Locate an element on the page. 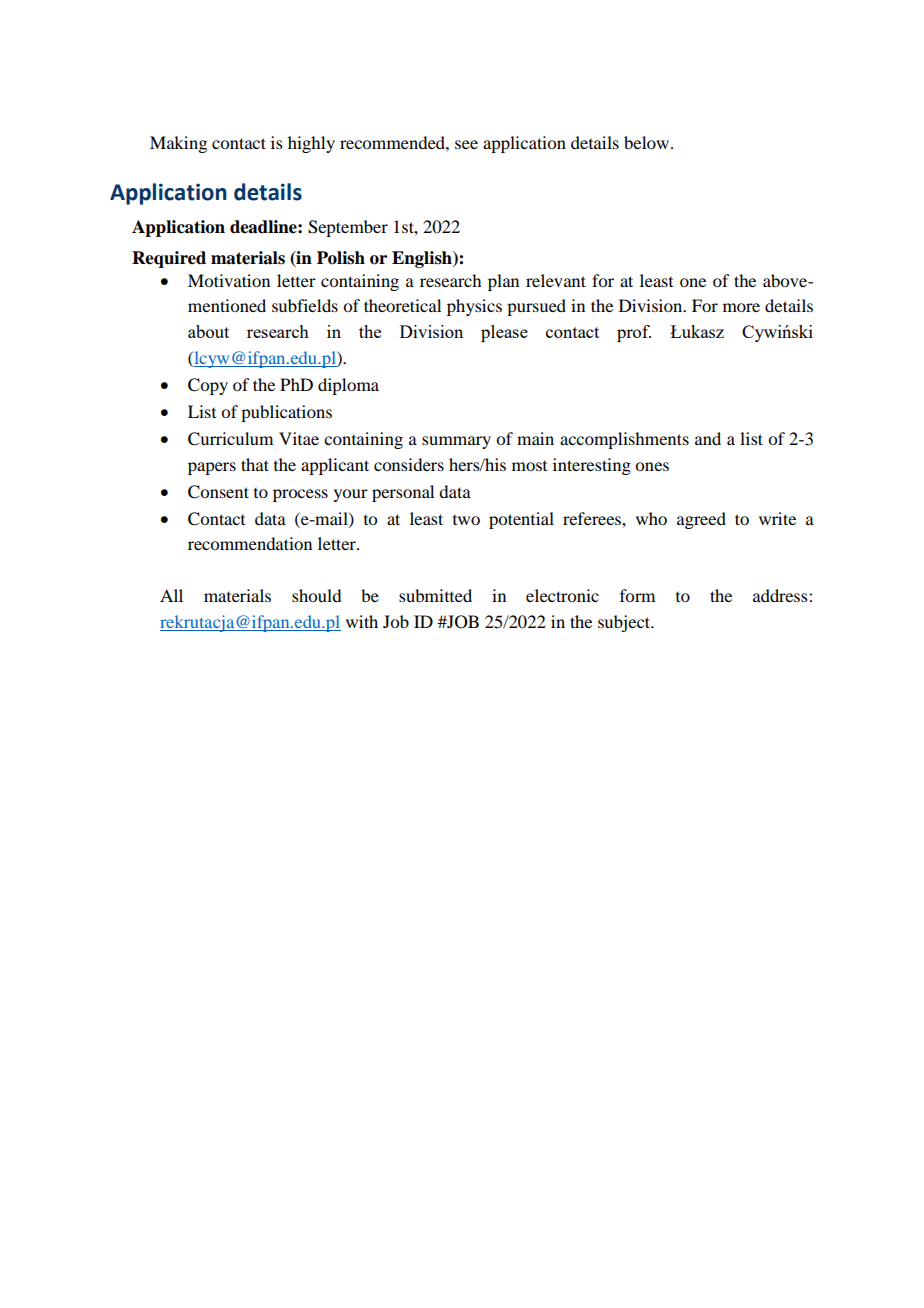 Image resolution: width=924 pixels, height=1308 pixels. Consent is located at coordinates (218, 492).
